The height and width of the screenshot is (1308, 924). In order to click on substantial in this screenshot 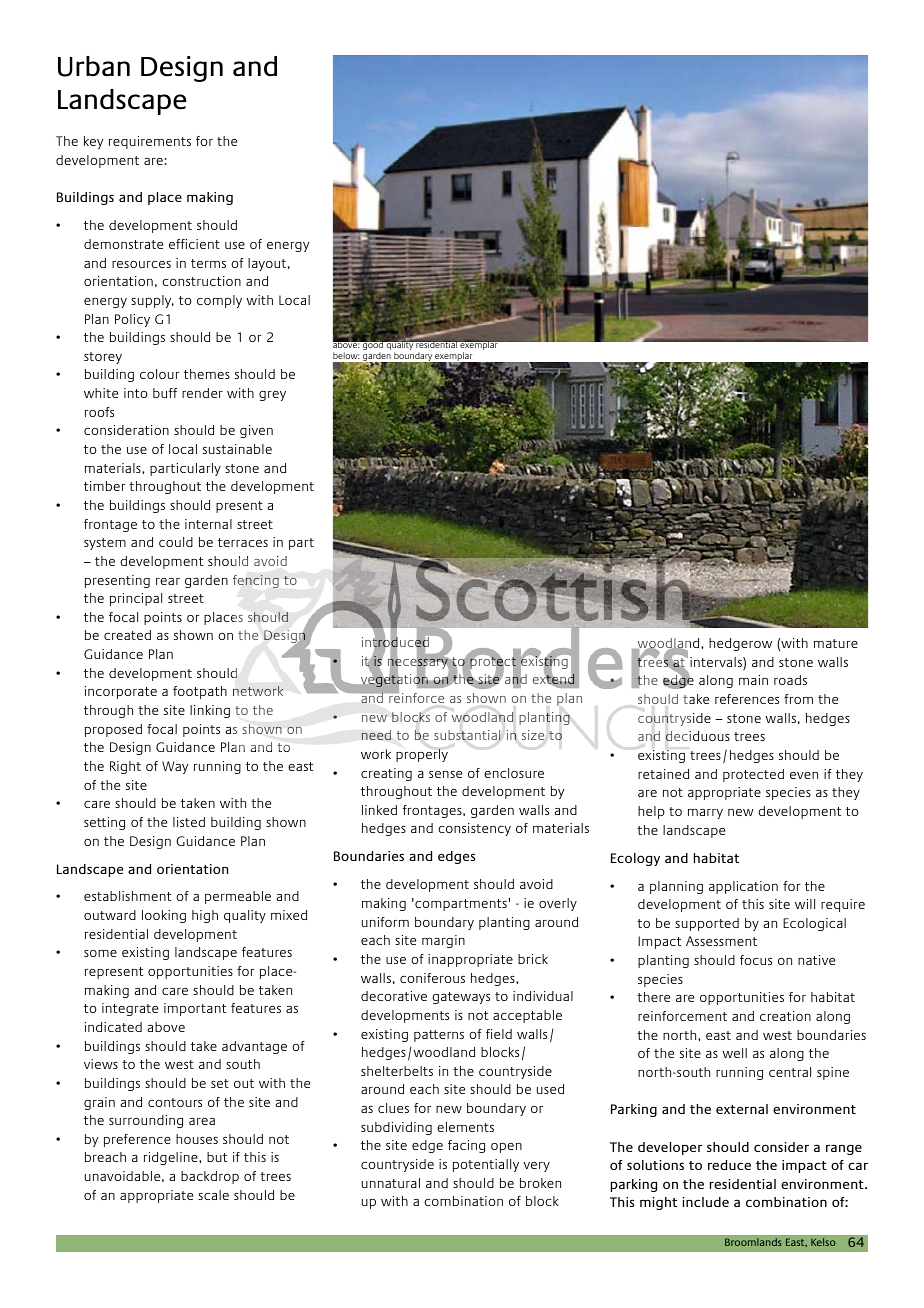, I will do `click(467, 735)`.
